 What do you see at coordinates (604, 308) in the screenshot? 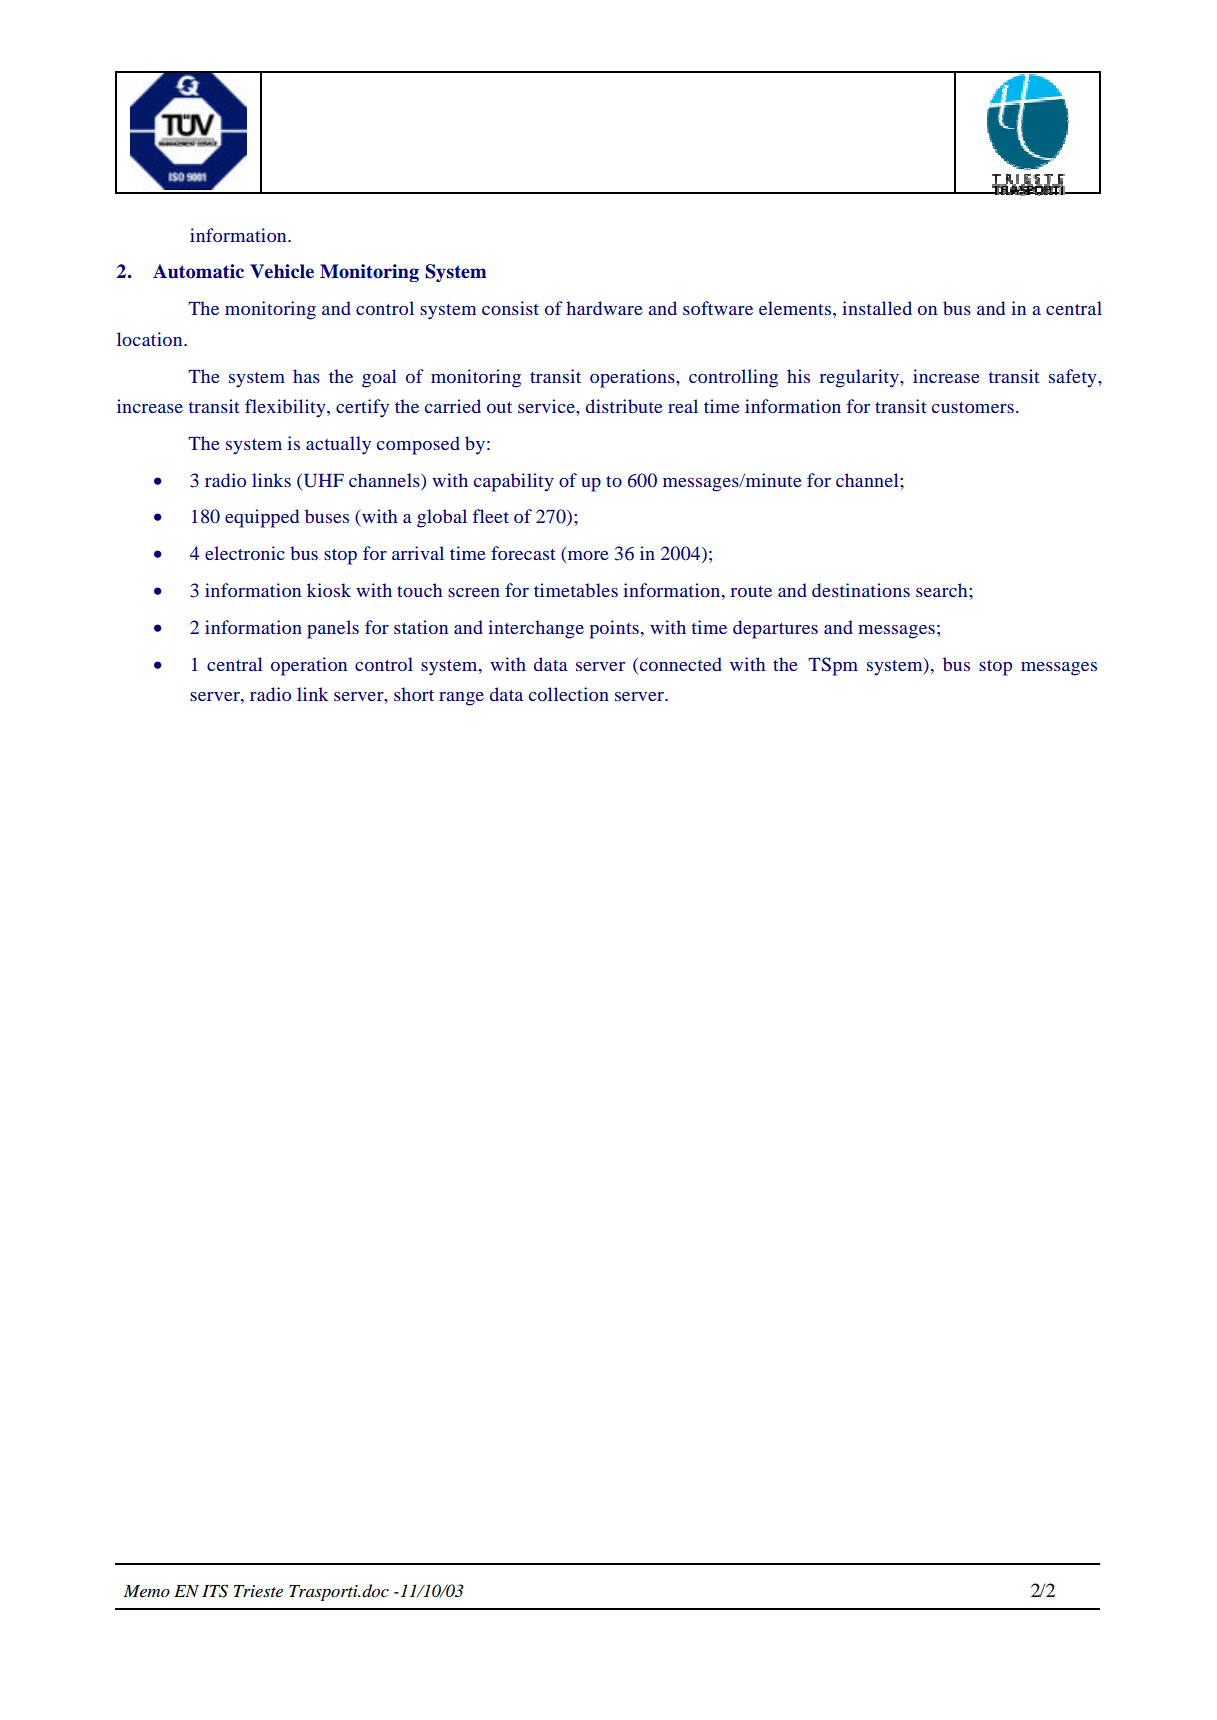
I see `hardware` at bounding box center [604, 308].
